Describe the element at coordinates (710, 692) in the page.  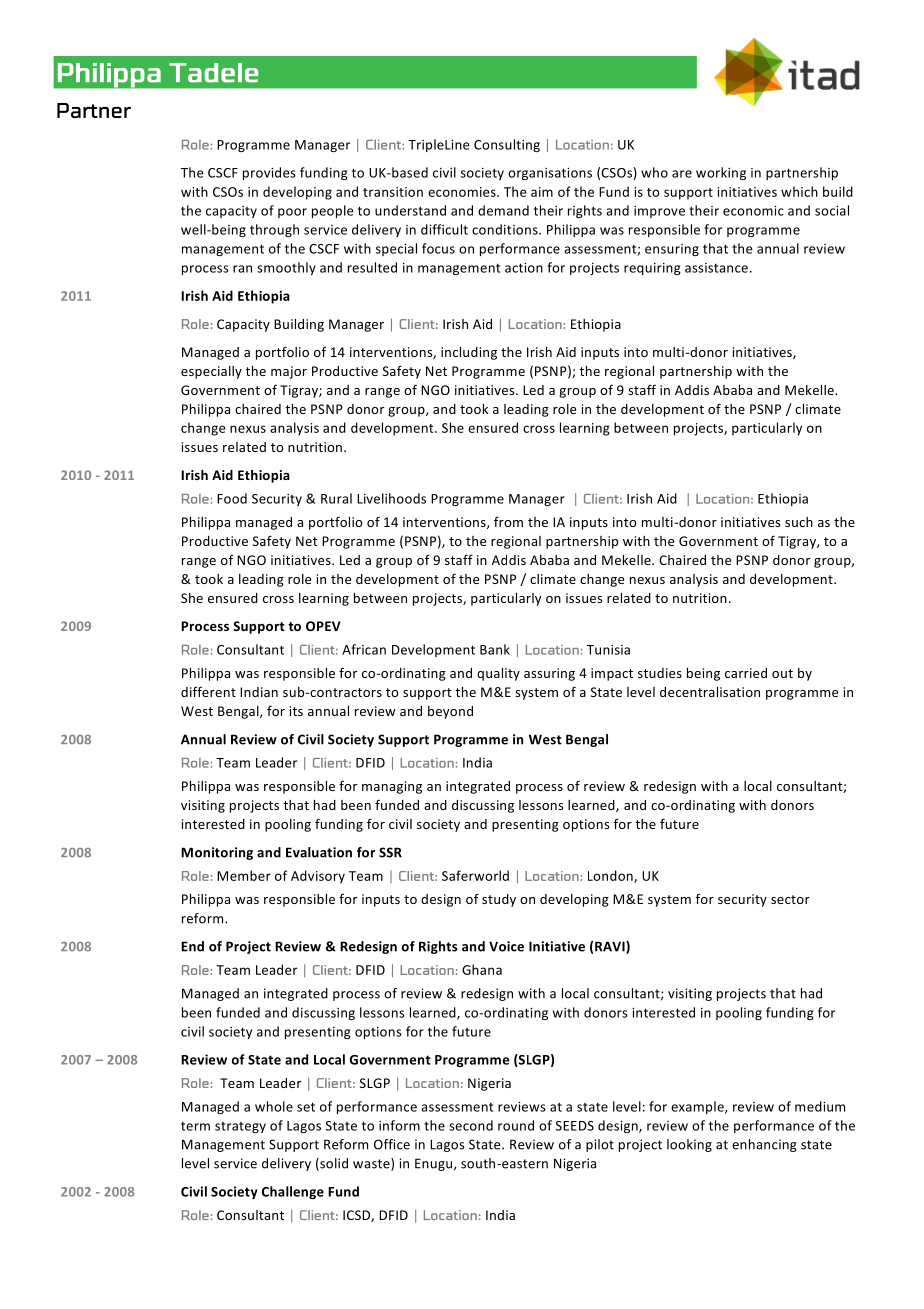
I see `decentralisation` at that location.
